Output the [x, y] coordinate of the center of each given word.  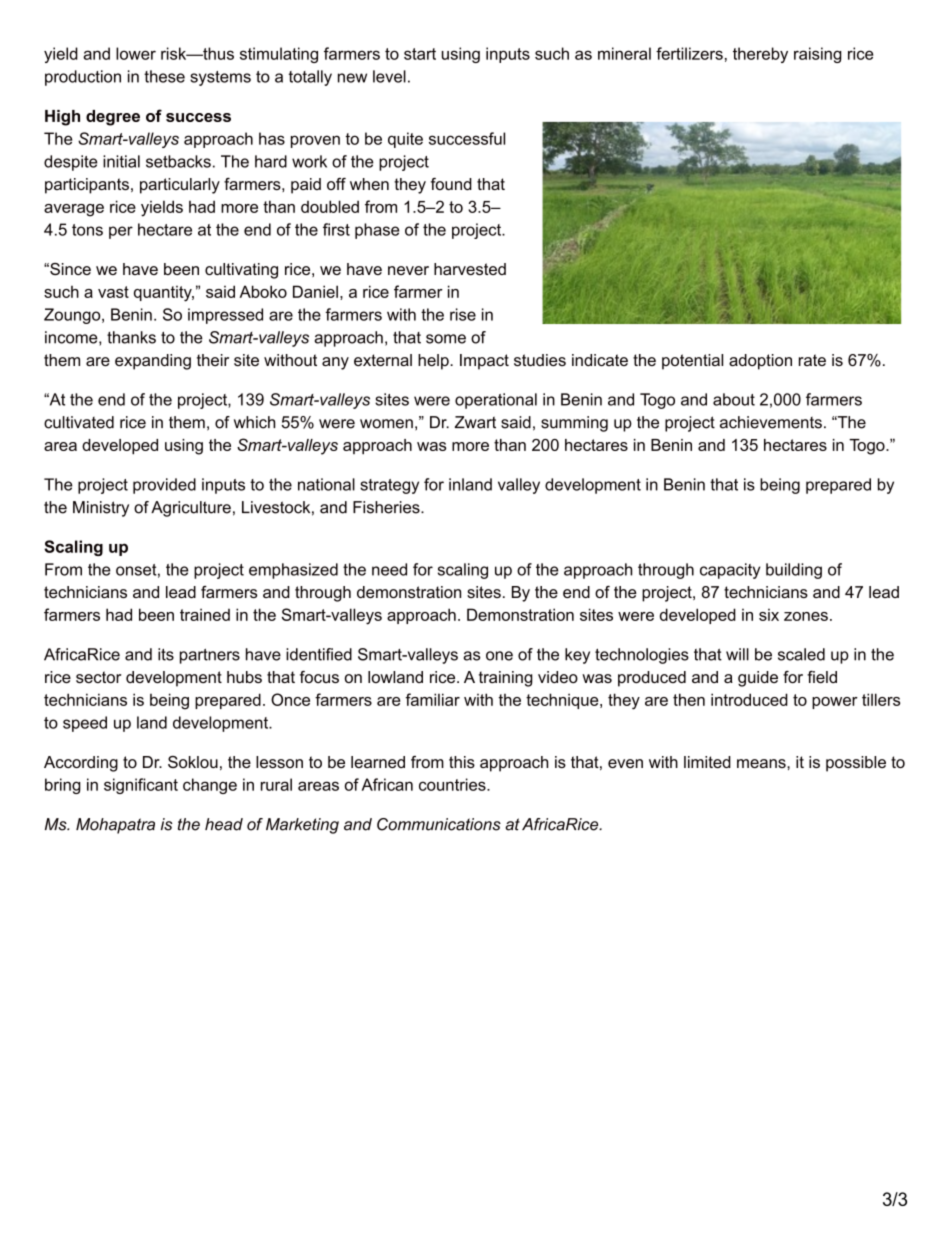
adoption [760, 362]
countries [453, 784]
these [164, 76]
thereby [760, 55]
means [762, 763]
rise [463, 314]
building [794, 571]
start [420, 54]
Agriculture [191, 509]
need [389, 569]
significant [141, 786]
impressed [225, 316]
